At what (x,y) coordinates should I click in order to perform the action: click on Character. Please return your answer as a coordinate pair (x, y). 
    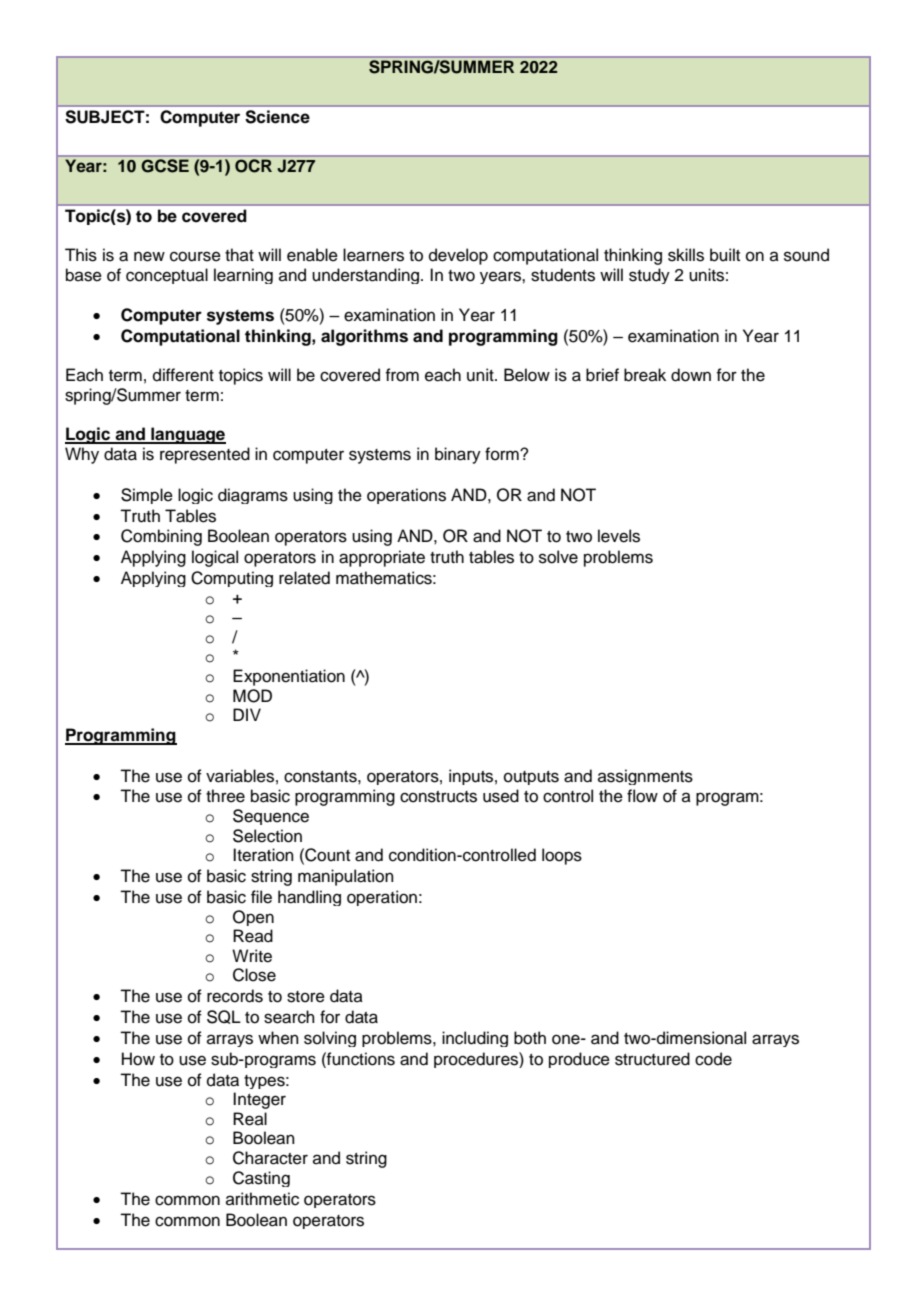
    Looking at the image, I should click on (270, 1158).
